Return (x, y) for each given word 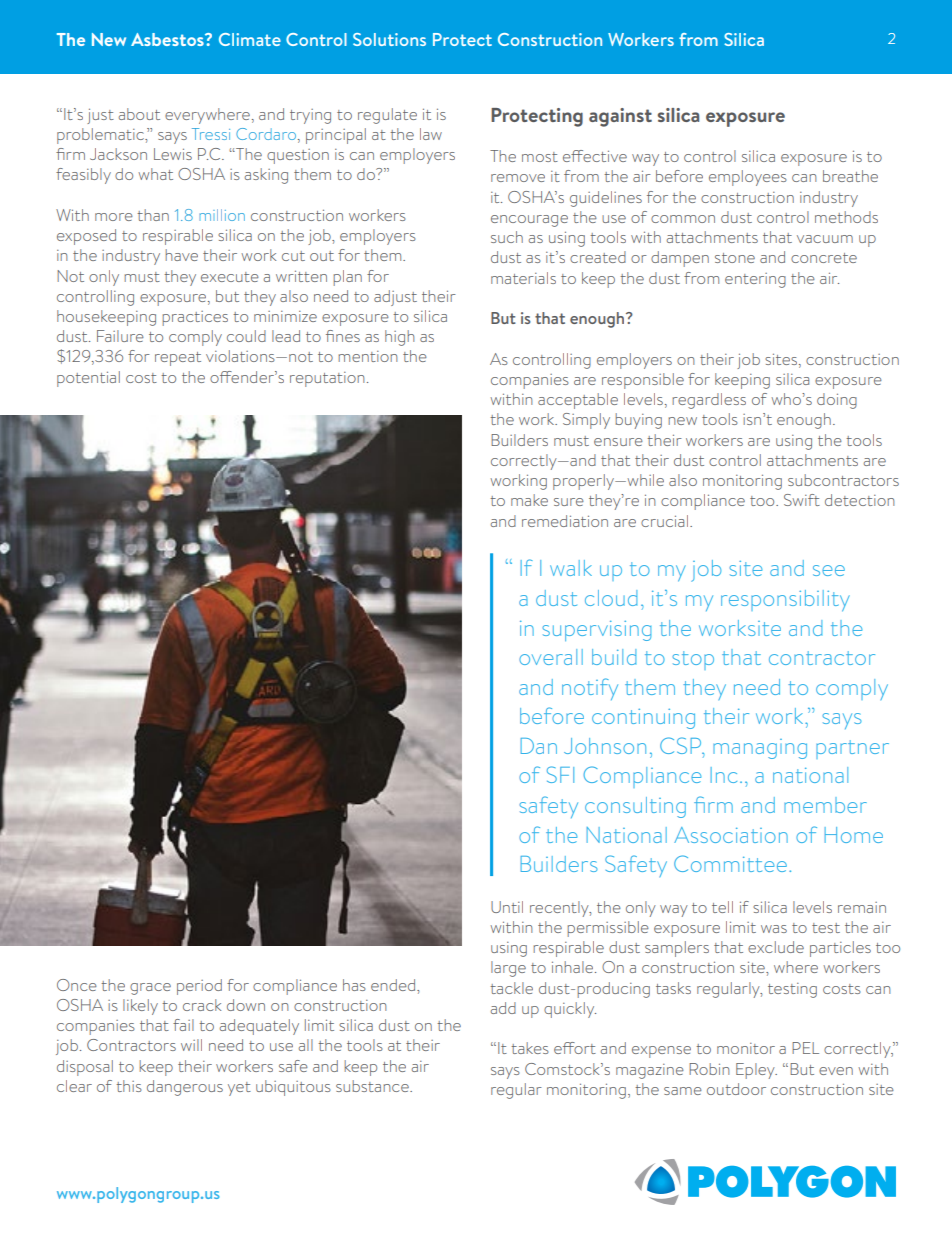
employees (748, 178)
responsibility (785, 601)
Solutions (389, 39)
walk (571, 568)
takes (530, 1048)
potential (88, 379)
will (191, 1045)
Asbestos (168, 39)
